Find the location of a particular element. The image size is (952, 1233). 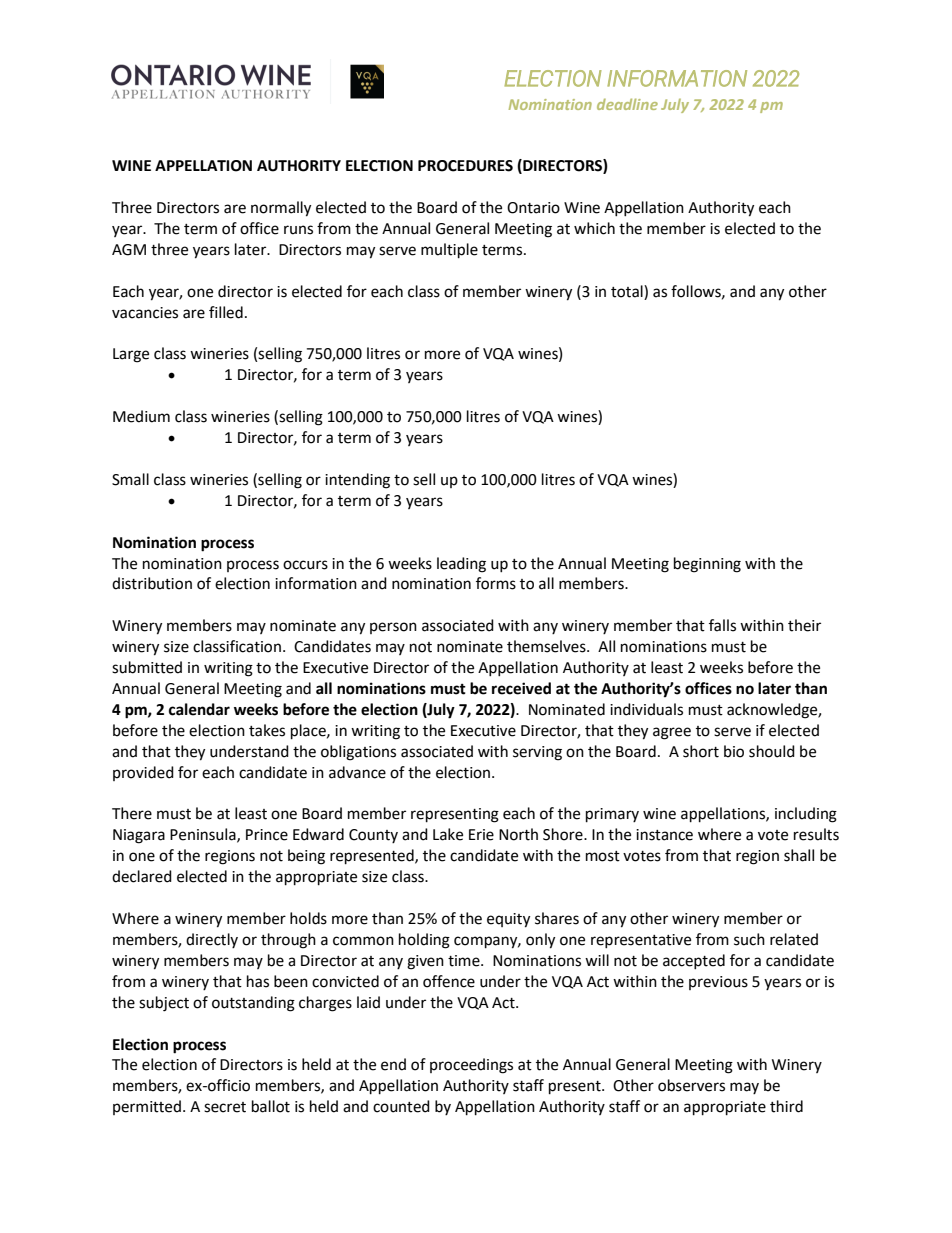

third is located at coordinates (786, 1106).
